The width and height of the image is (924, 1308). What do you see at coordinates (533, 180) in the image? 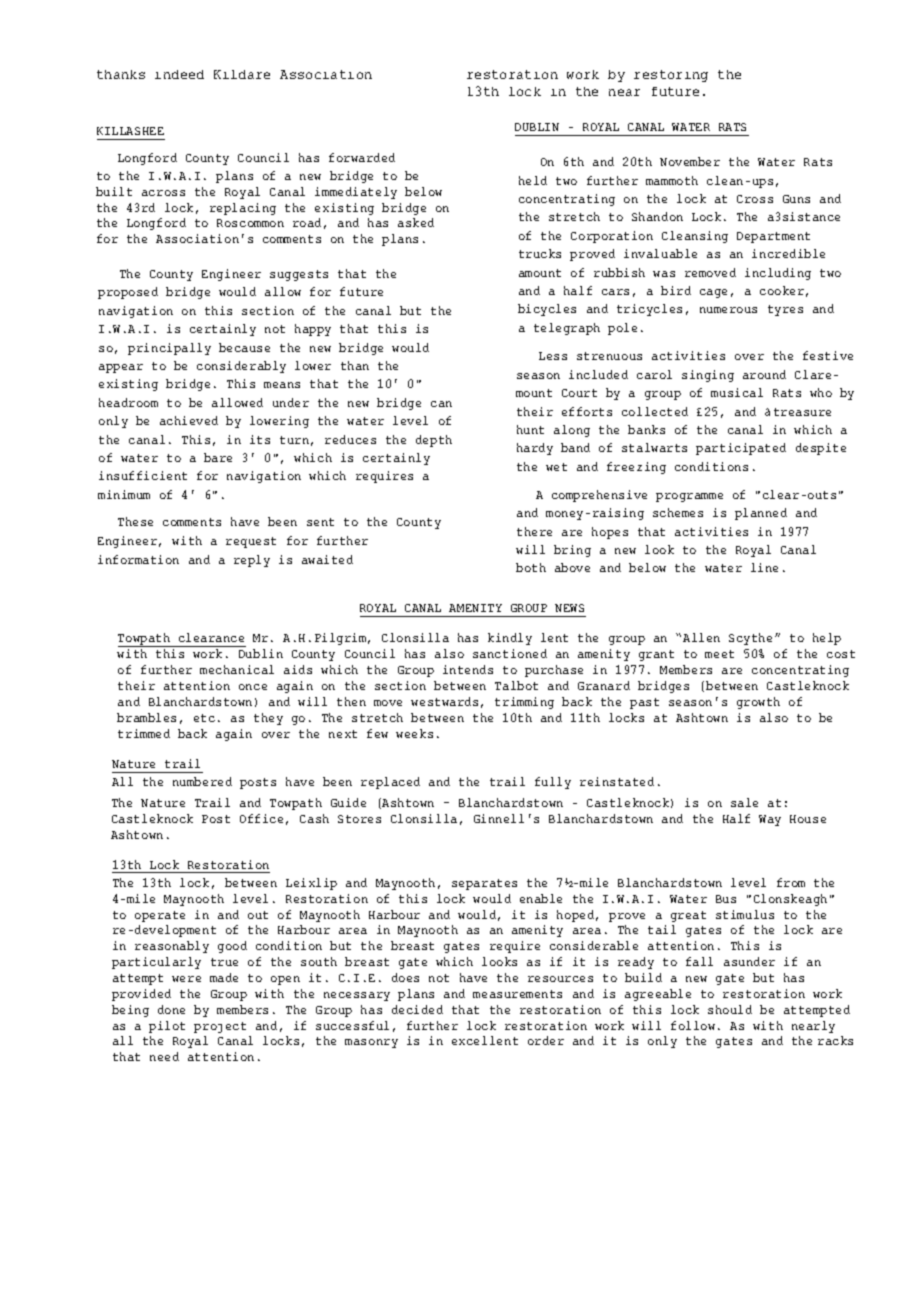
I see `held` at bounding box center [533, 180].
